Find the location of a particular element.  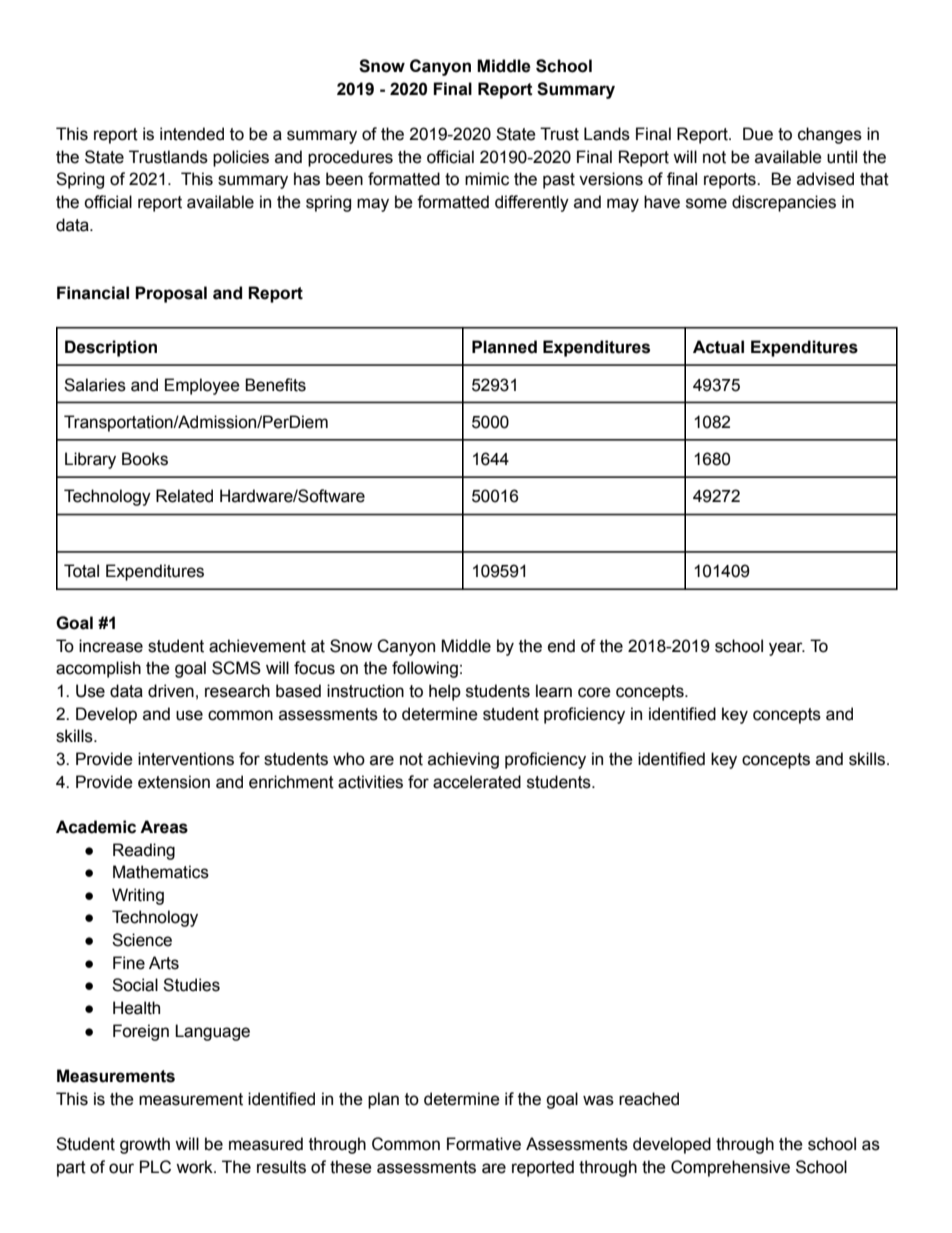

Actual is located at coordinates (718, 347).
